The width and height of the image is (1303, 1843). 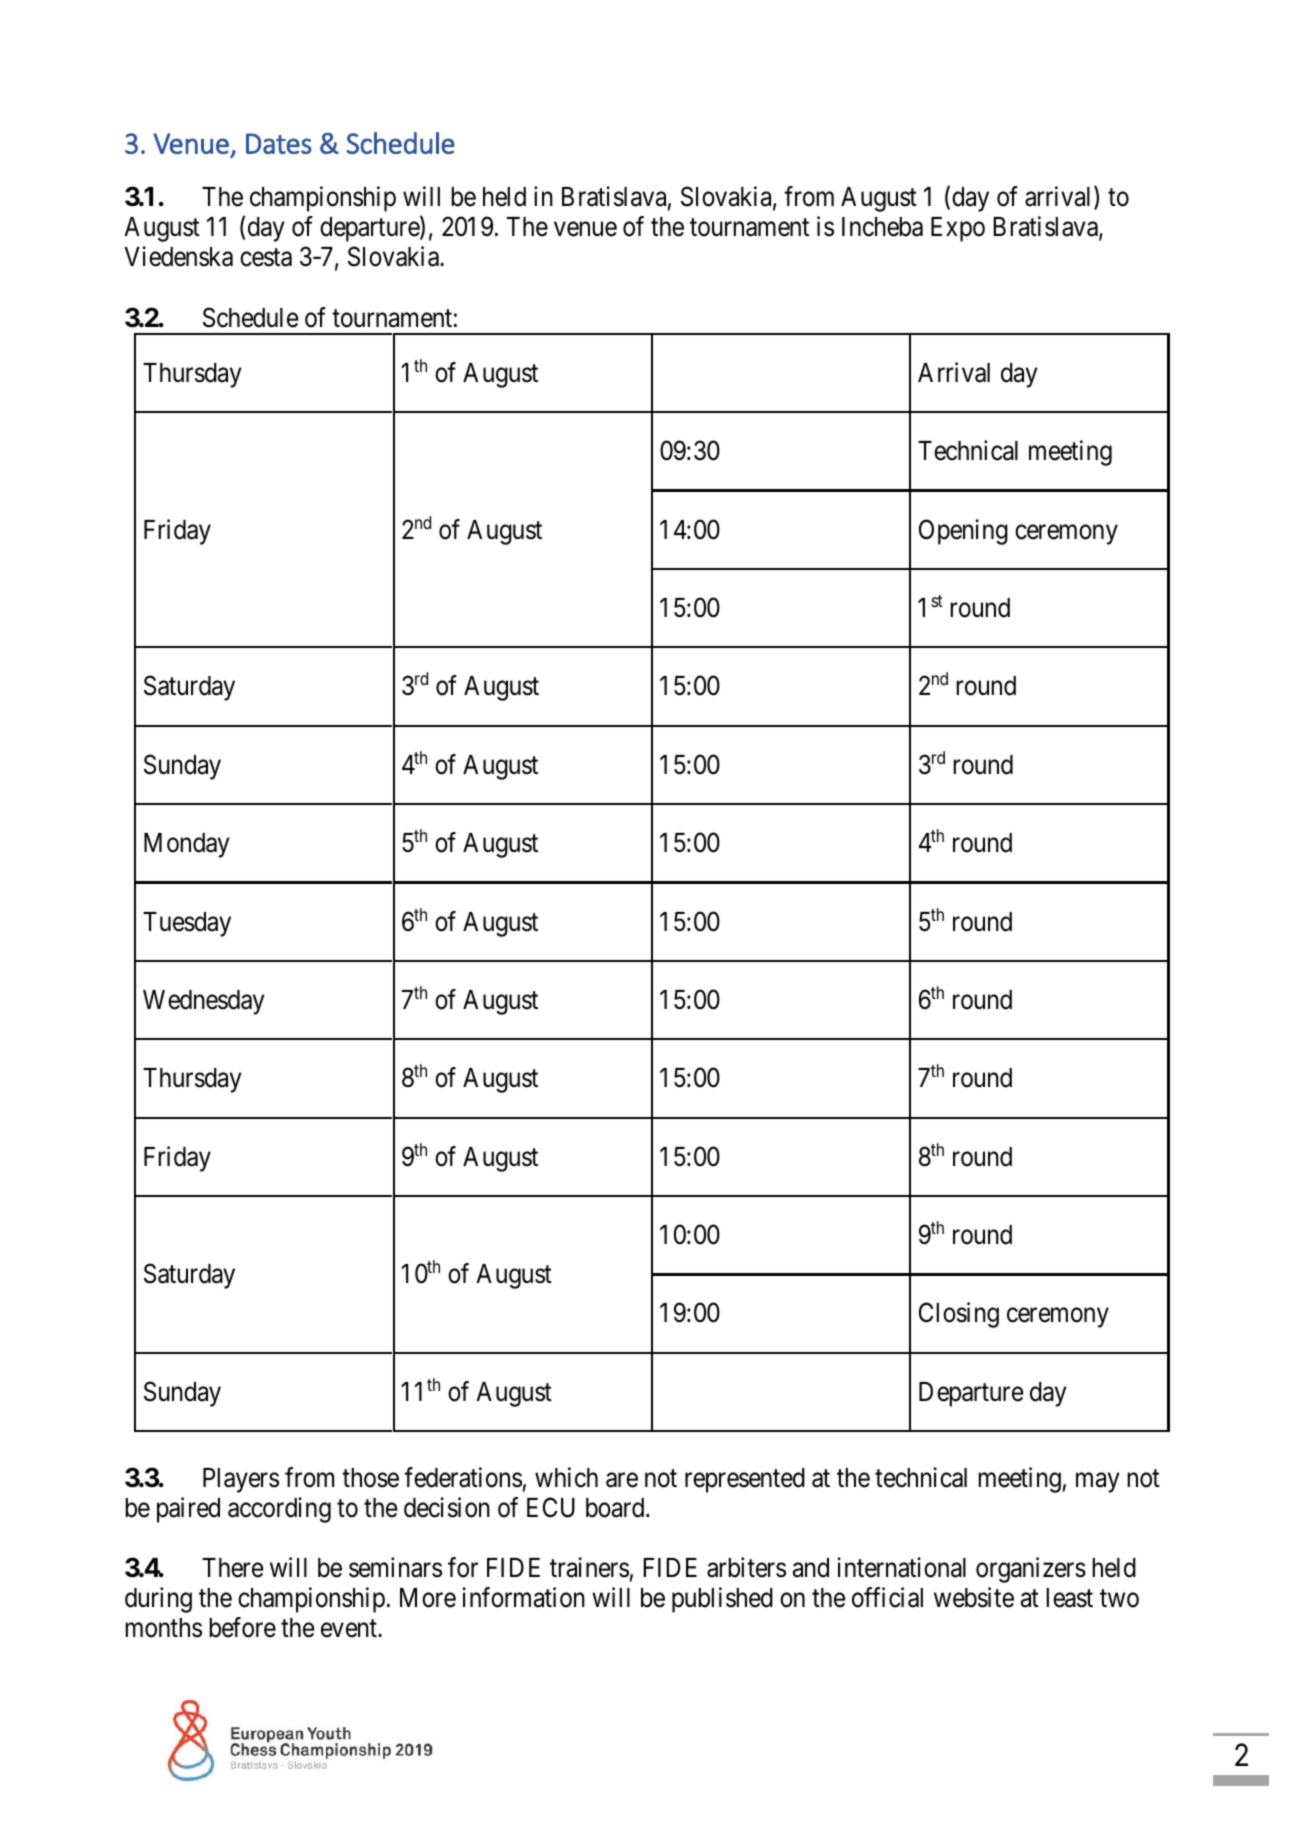 What do you see at coordinates (959, 1315) in the image?
I see `Closing` at bounding box center [959, 1315].
